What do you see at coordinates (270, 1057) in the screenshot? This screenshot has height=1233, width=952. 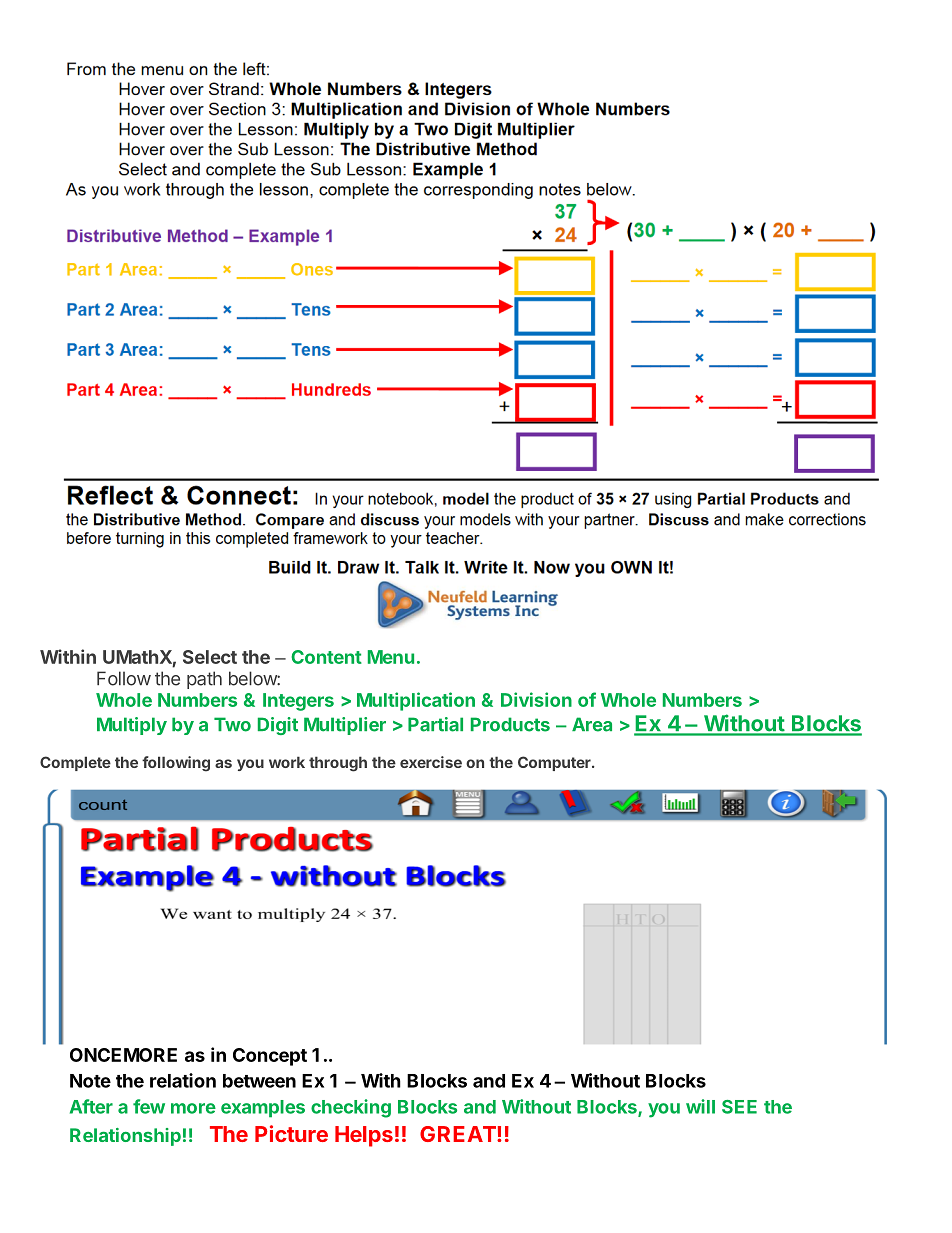 I see `Concept` at bounding box center [270, 1057].
